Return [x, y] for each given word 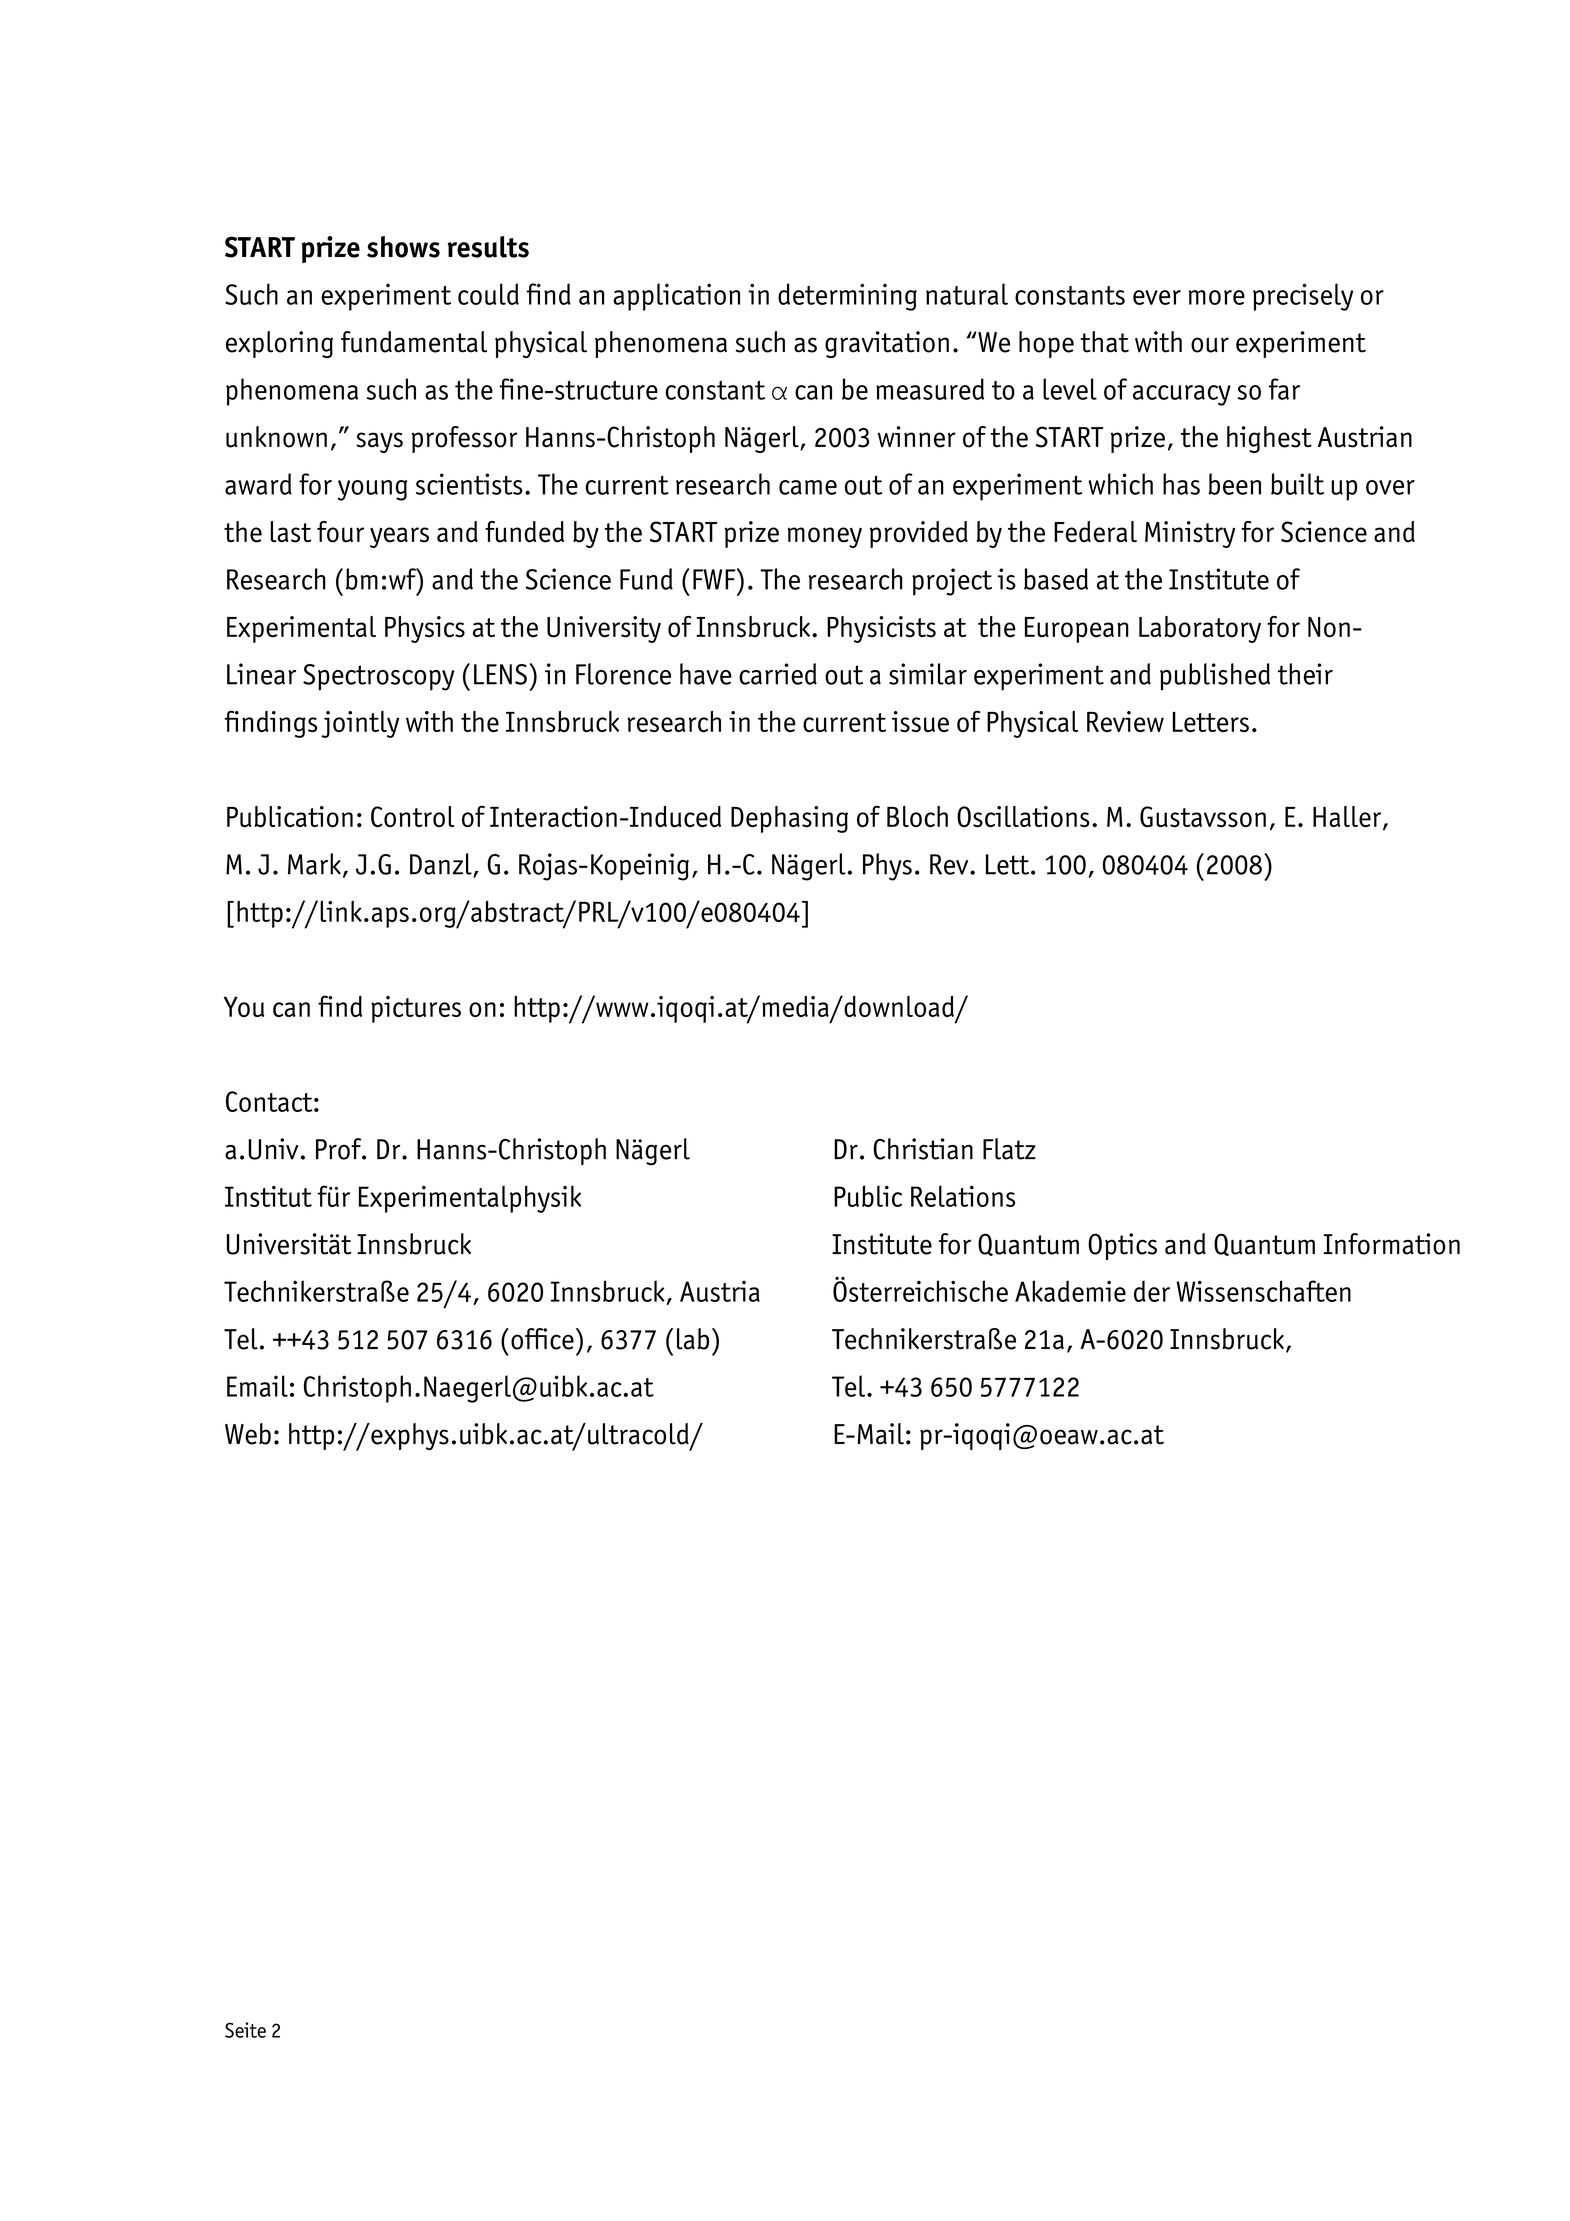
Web [248, 1434]
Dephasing [789, 819]
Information [1392, 1244]
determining [847, 297]
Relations [963, 1196]
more [1216, 297]
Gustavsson [1203, 816]
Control [412, 816]
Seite [245, 2030]
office [542, 1339]
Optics [1122, 1246]
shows [403, 247]
